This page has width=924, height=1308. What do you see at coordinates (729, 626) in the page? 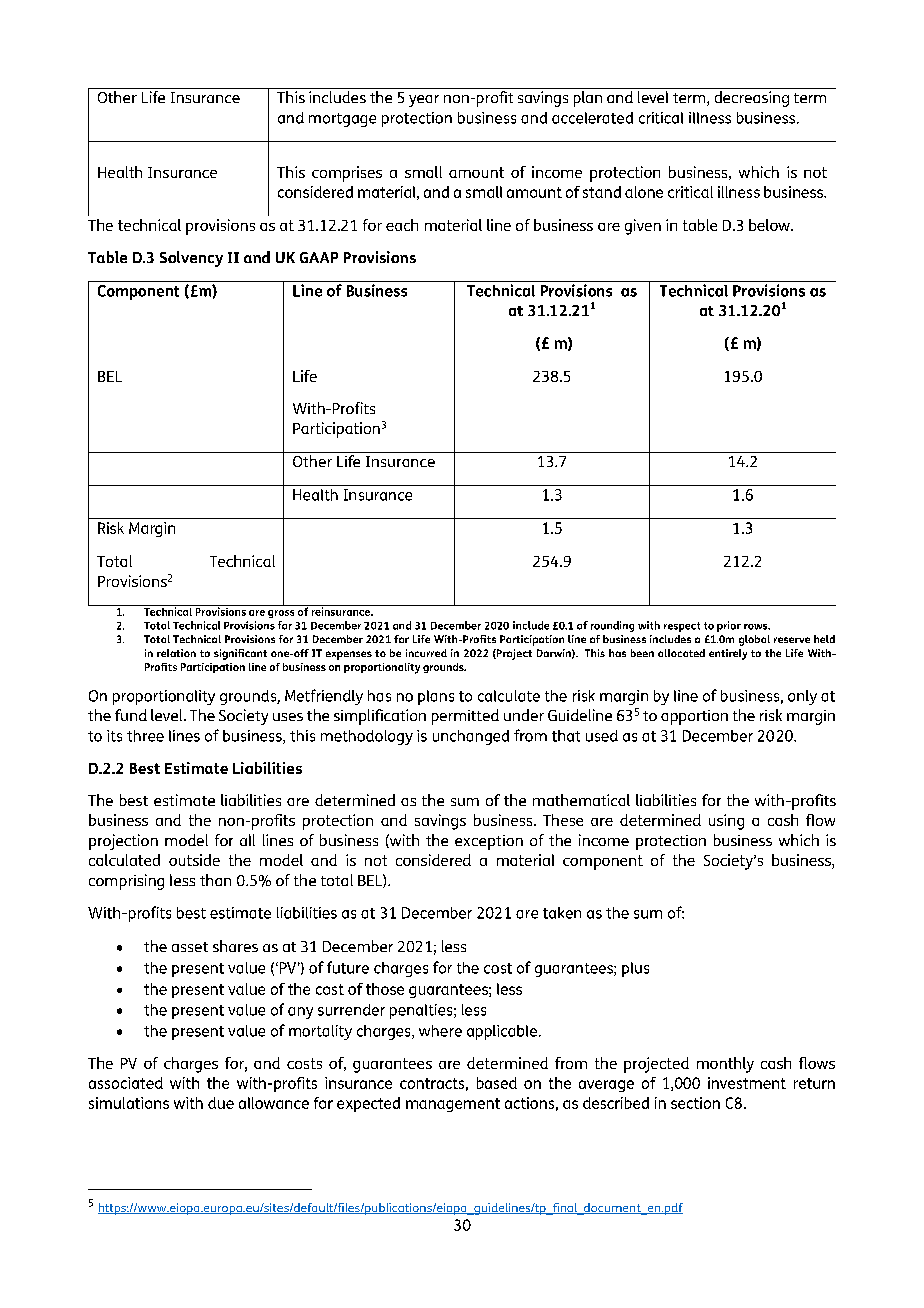
I see `prior` at bounding box center [729, 626].
